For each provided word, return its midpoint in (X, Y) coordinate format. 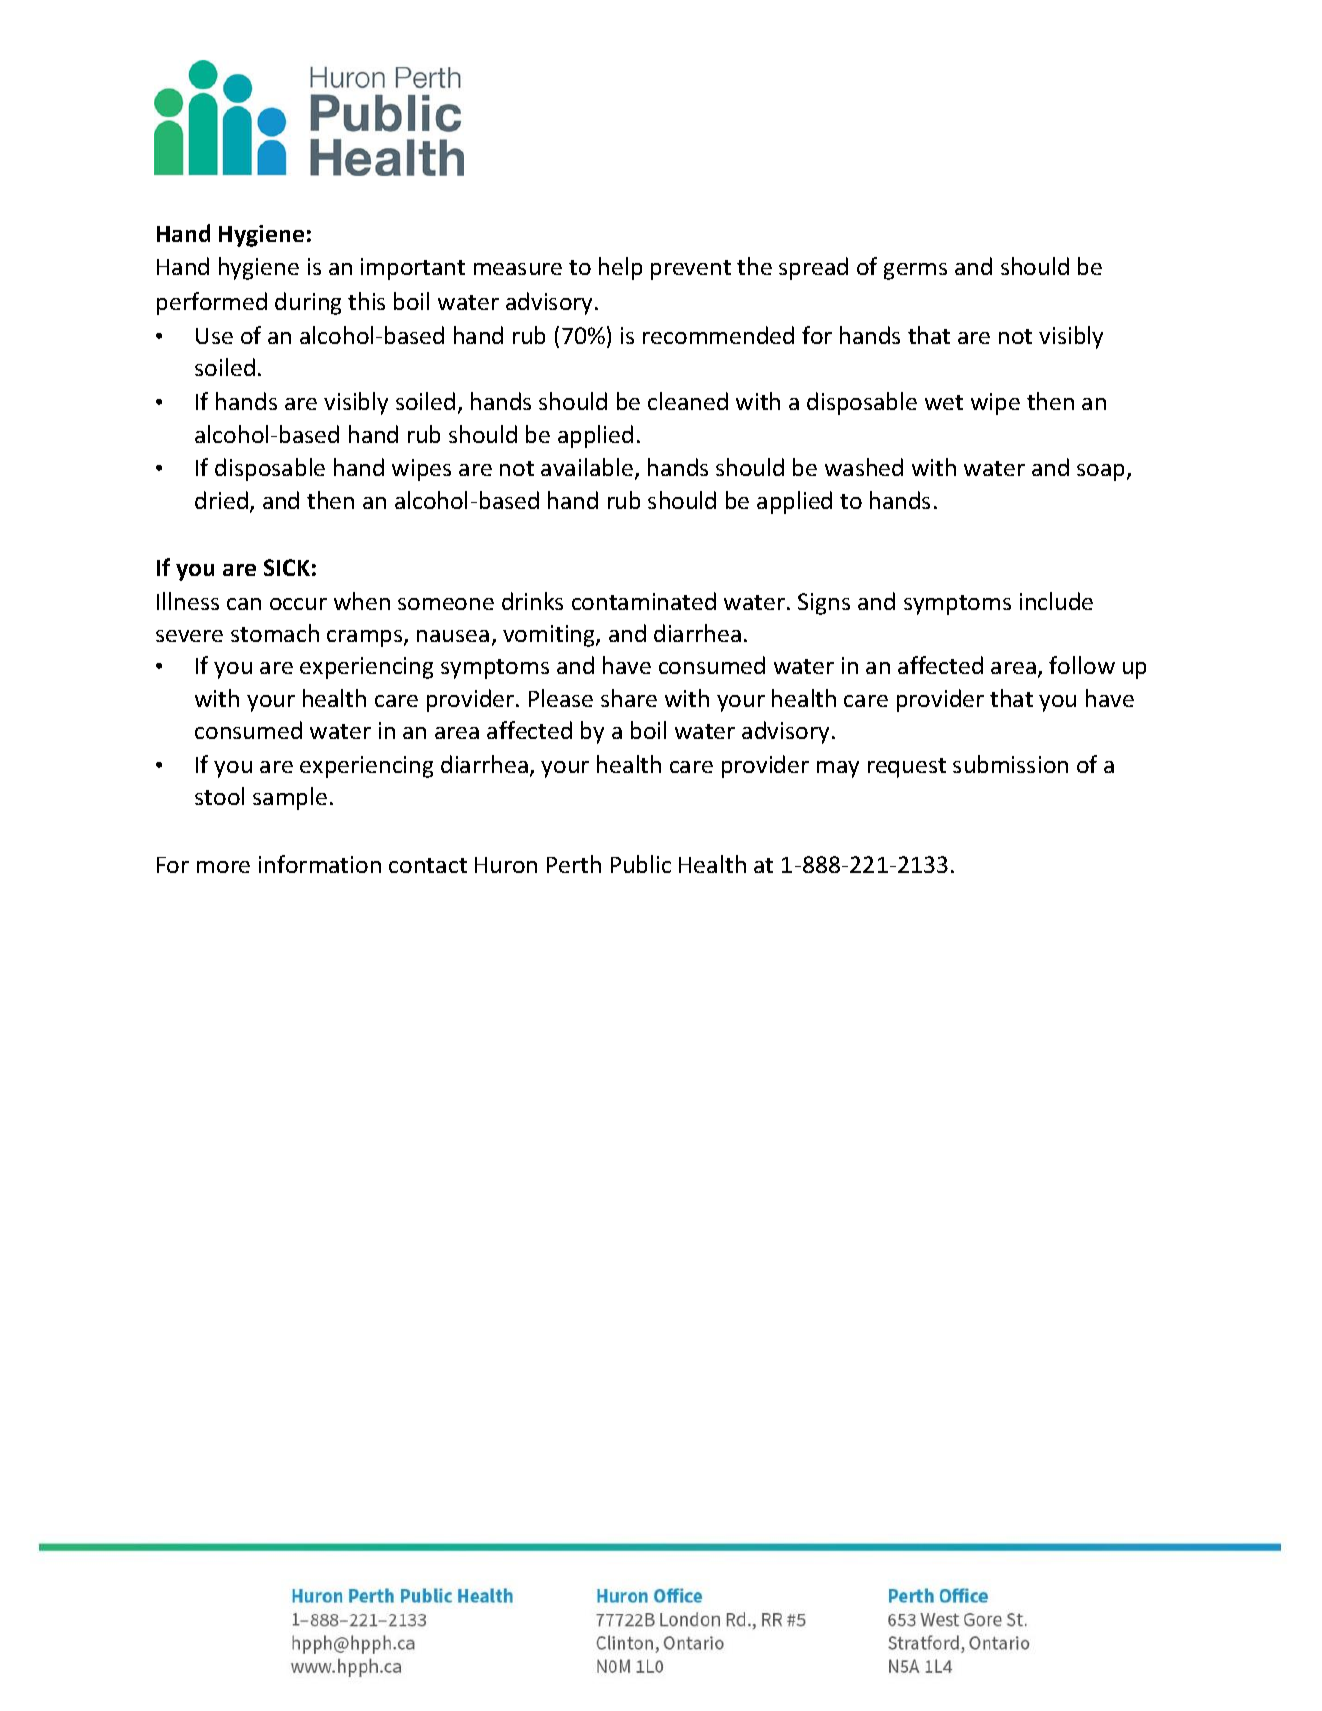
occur (298, 604)
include (1056, 601)
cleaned (688, 401)
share (629, 698)
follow (1082, 665)
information (320, 864)
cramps (366, 638)
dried (221, 500)
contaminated (644, 601)
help (620, 268)
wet (944, 402)
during (308, 303)
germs (915, 271)
